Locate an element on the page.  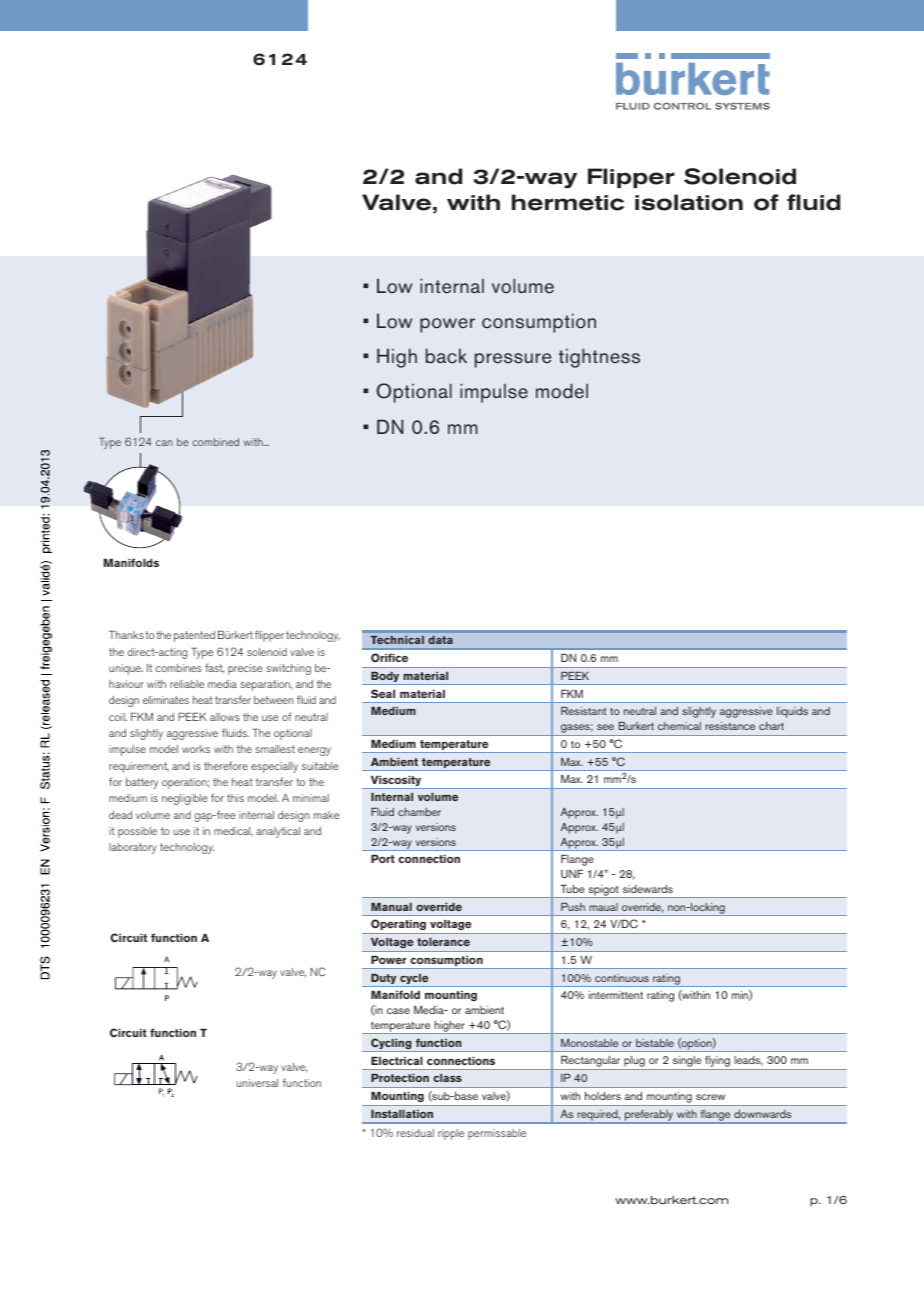
isolation is located at coordinates (689, 202).
